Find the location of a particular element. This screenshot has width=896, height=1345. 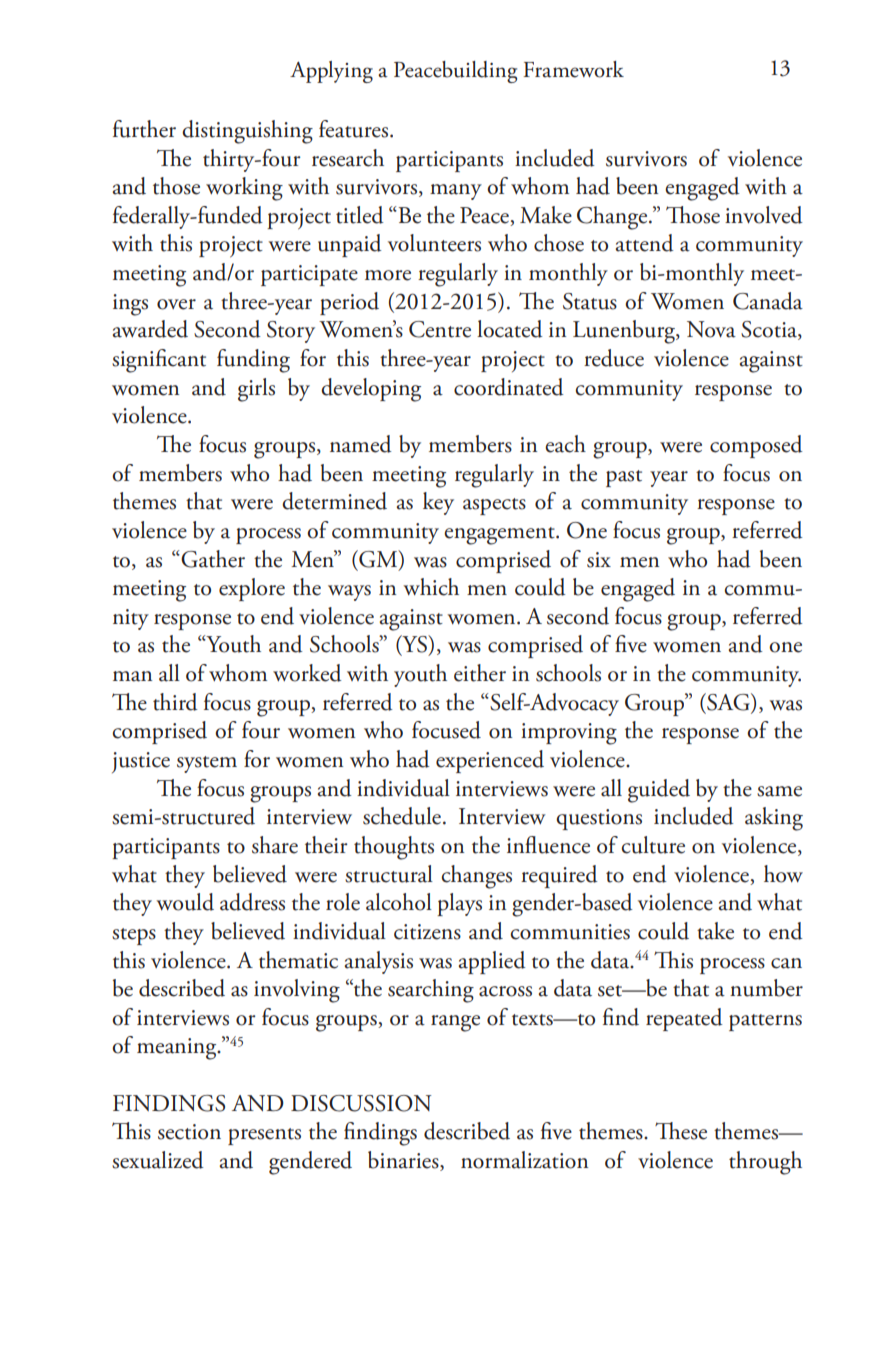

distinguishing is located at coordinates (247, 132).
